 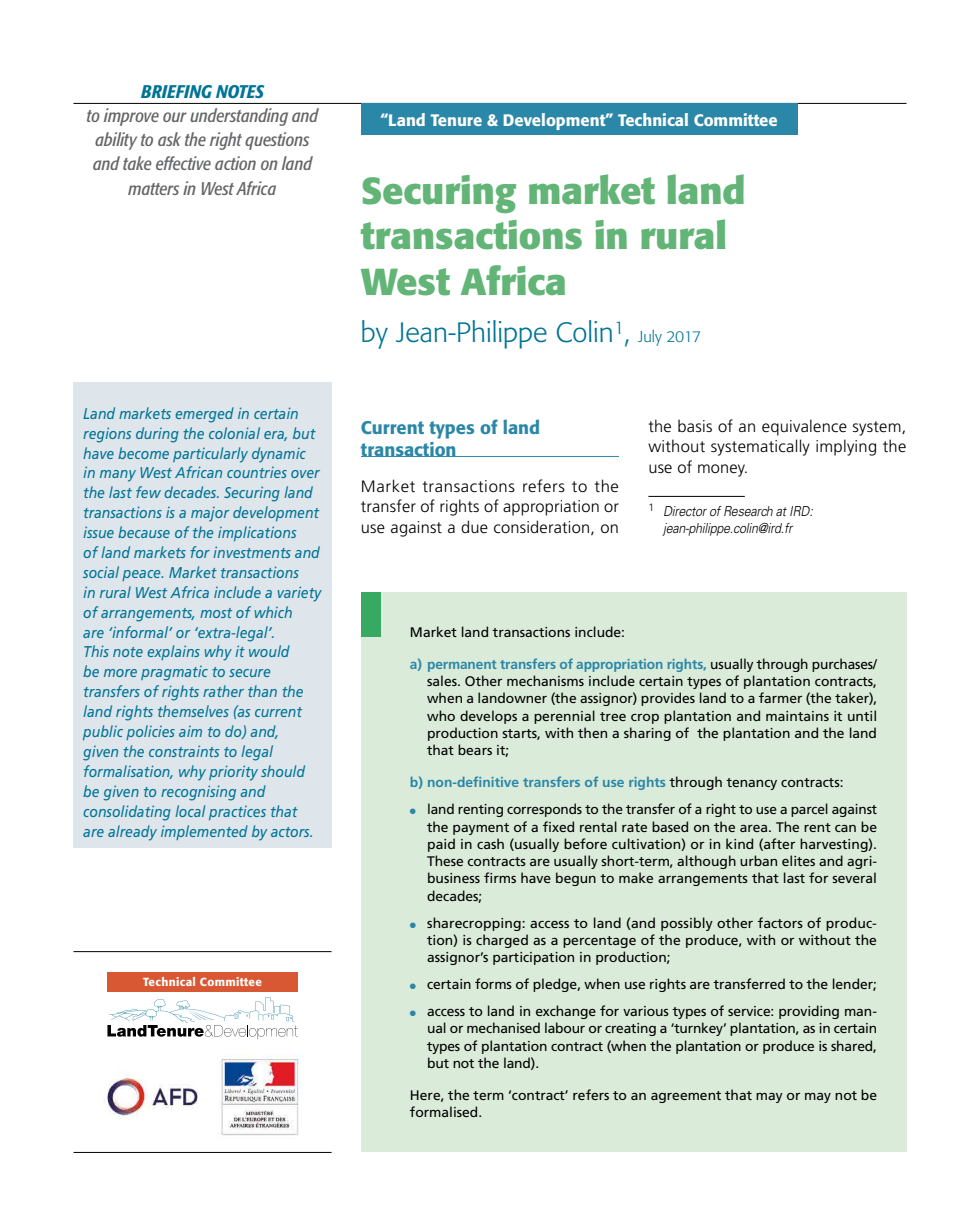 I want to click on bears, so click(x=475, y=749).
